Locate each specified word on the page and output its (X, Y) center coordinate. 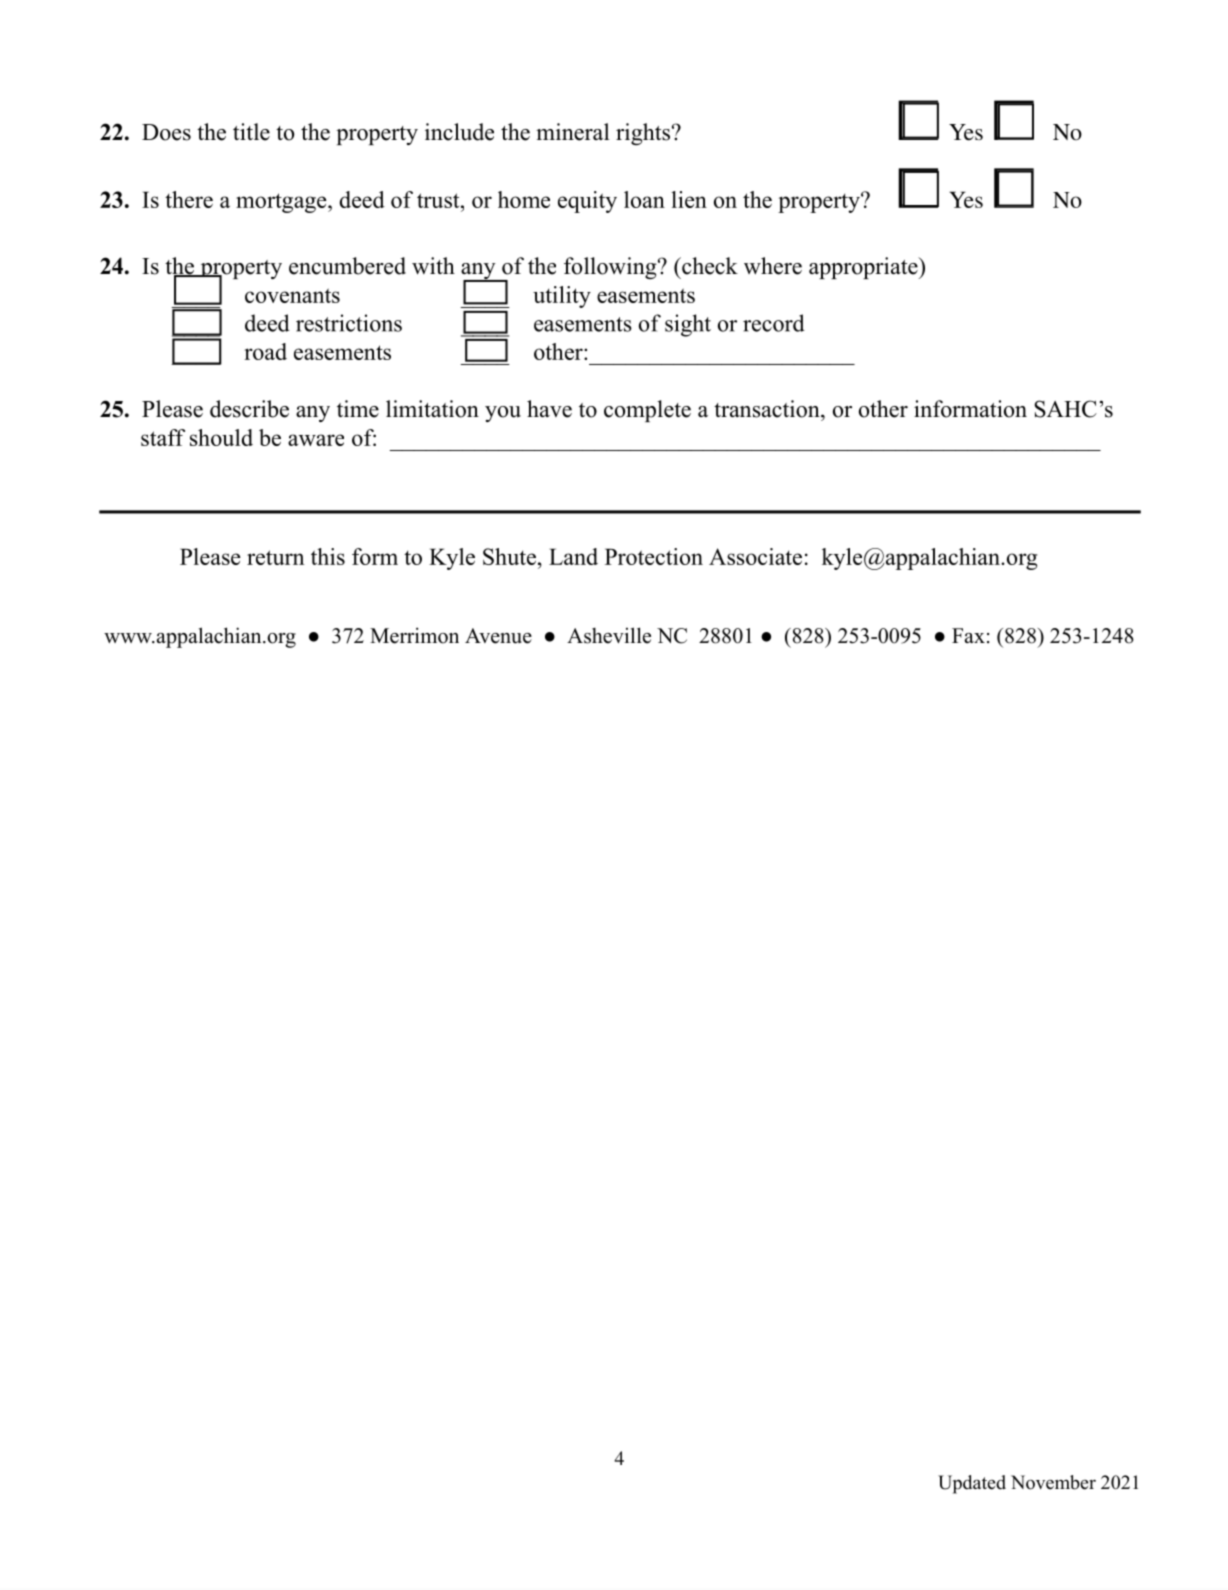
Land (573, 556)
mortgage (282, 203)
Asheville (609, 635)
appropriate (864, 268)
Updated (972, 1484)
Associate (755, 556)
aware (316, 440)
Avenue (498, 636)
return (275, 557)
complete (647, 411)
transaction (768, 409)
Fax (968, 635)
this (328, 556)
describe (249, 409)
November (1053, 1482)
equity (587, 202)
